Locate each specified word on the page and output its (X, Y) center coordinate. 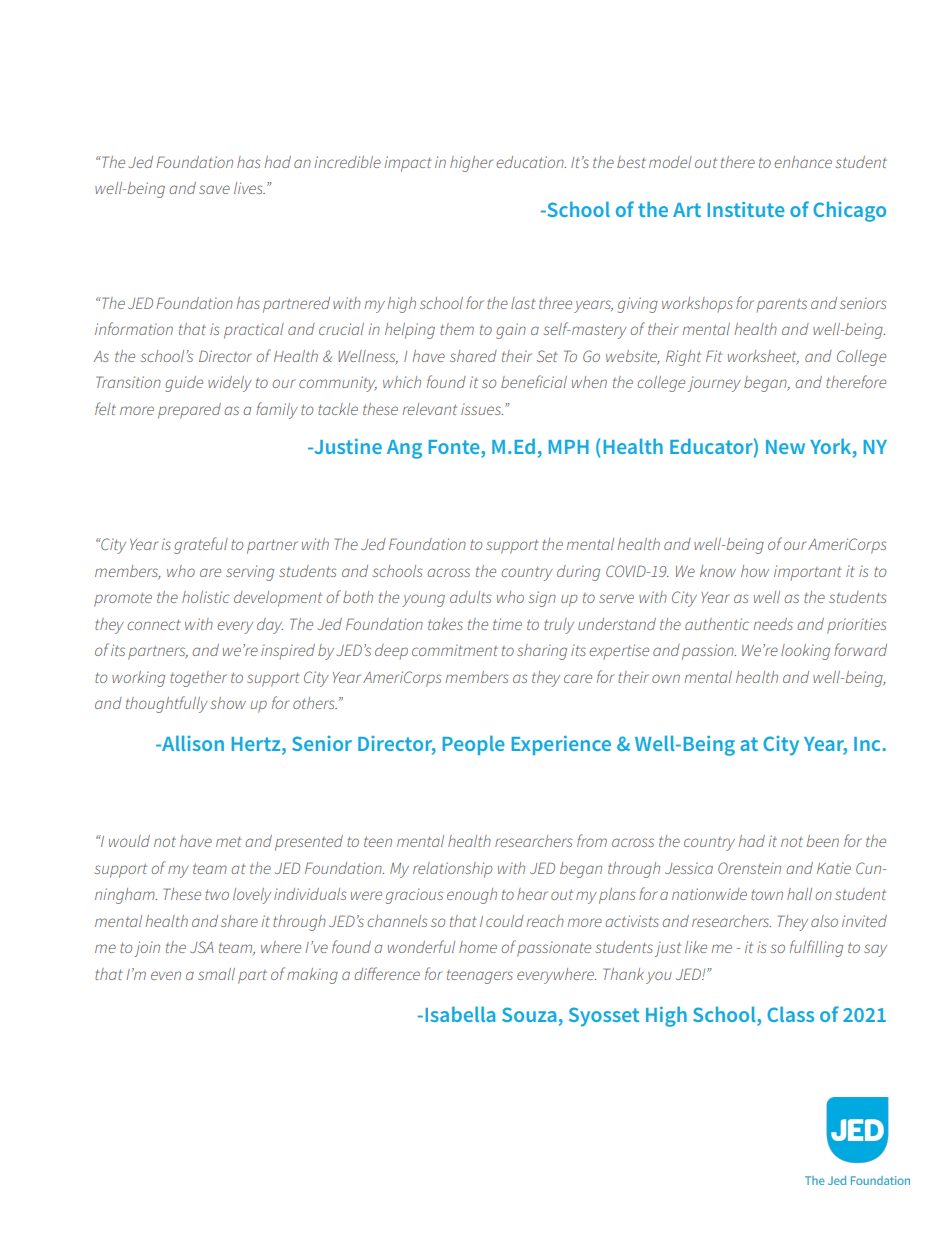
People (474, 745)
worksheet (763, 357)
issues (482, 409)
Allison (192, 743)
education (531, 162)
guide (184, 384)
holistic (206, 597)
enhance (803, 162)
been (822, 841)
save (214, 189)
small (216, 974)
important (808, 573)
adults (470, 597)
